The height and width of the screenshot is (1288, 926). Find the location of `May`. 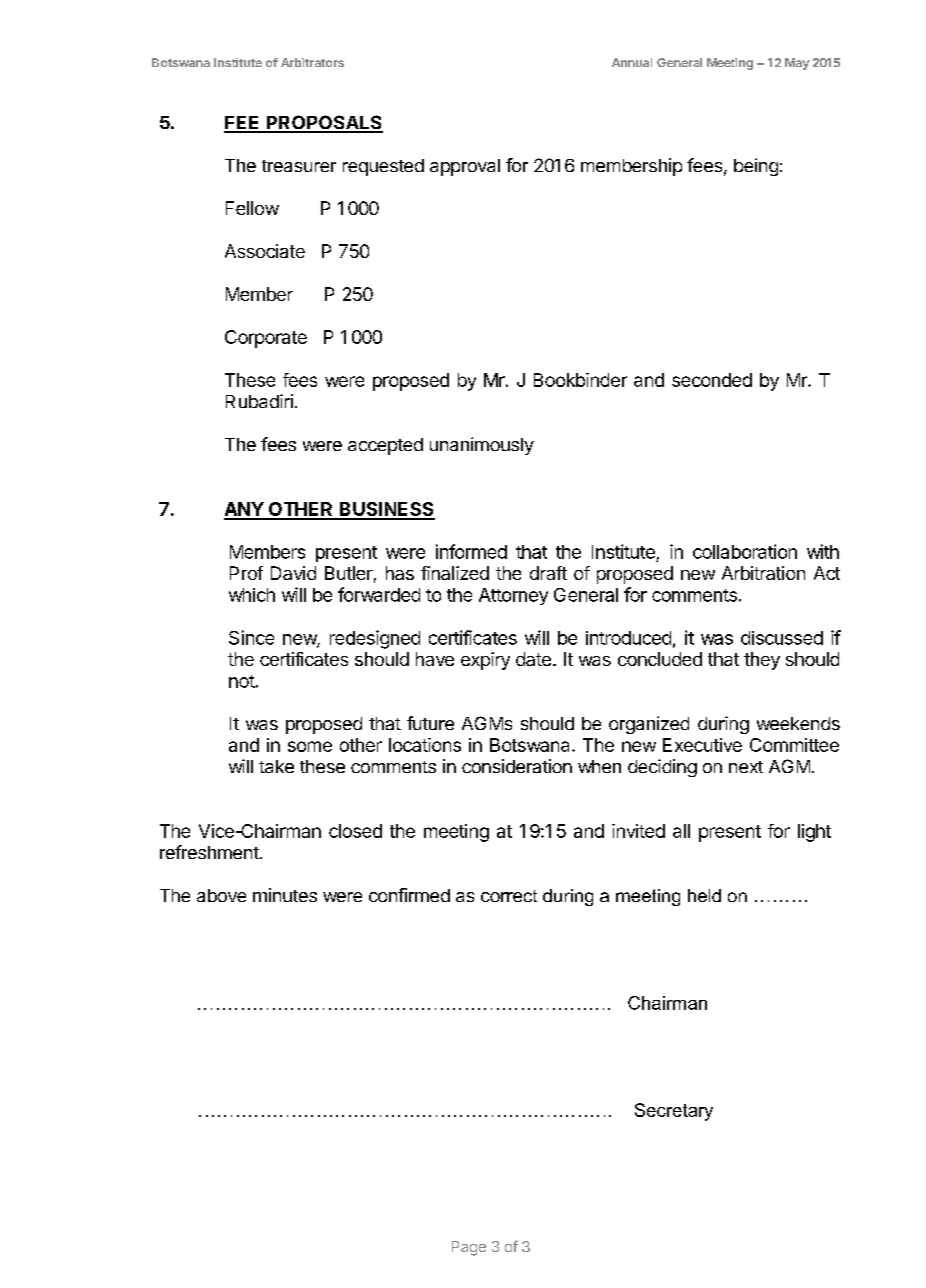

May is located at coordinates (797, 64).
